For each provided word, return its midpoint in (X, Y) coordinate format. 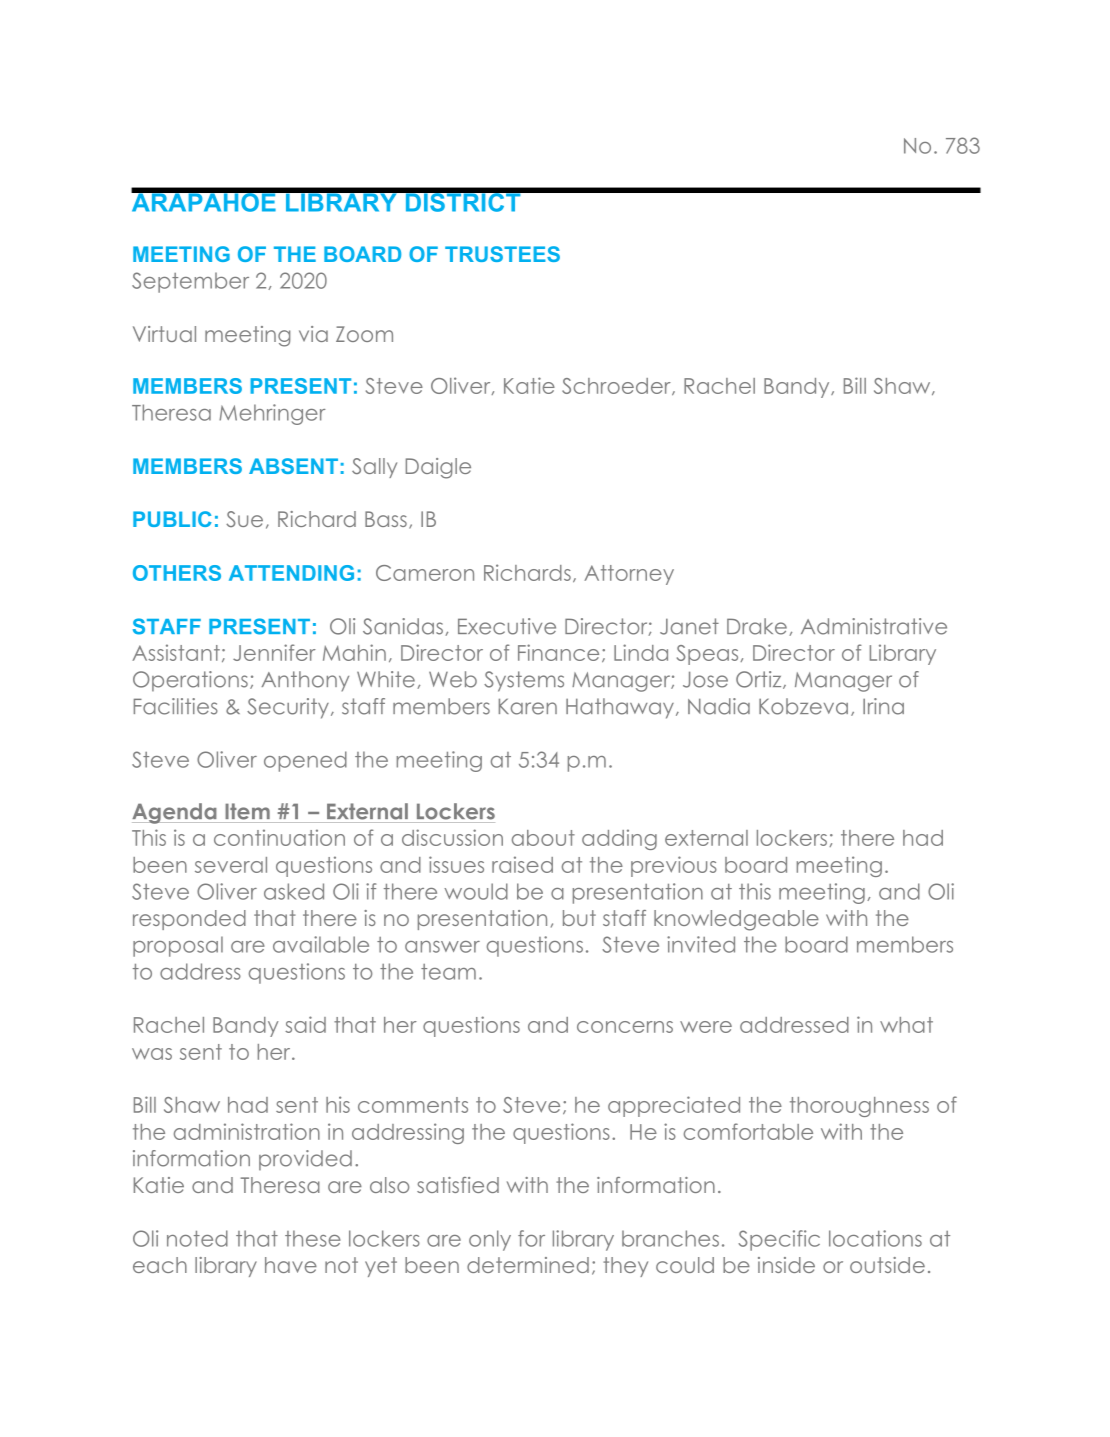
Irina (883, 706)
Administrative (874, 626)
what (906, 1025)
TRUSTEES (502, 254)
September (190, 282)
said (305, 1024)
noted (197, 1238)
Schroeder (617, 387)
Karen (528, 706)
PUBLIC (172, 519)
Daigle (438, 468)
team (448, 972)
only (490, 1240)
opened (305, 761)
